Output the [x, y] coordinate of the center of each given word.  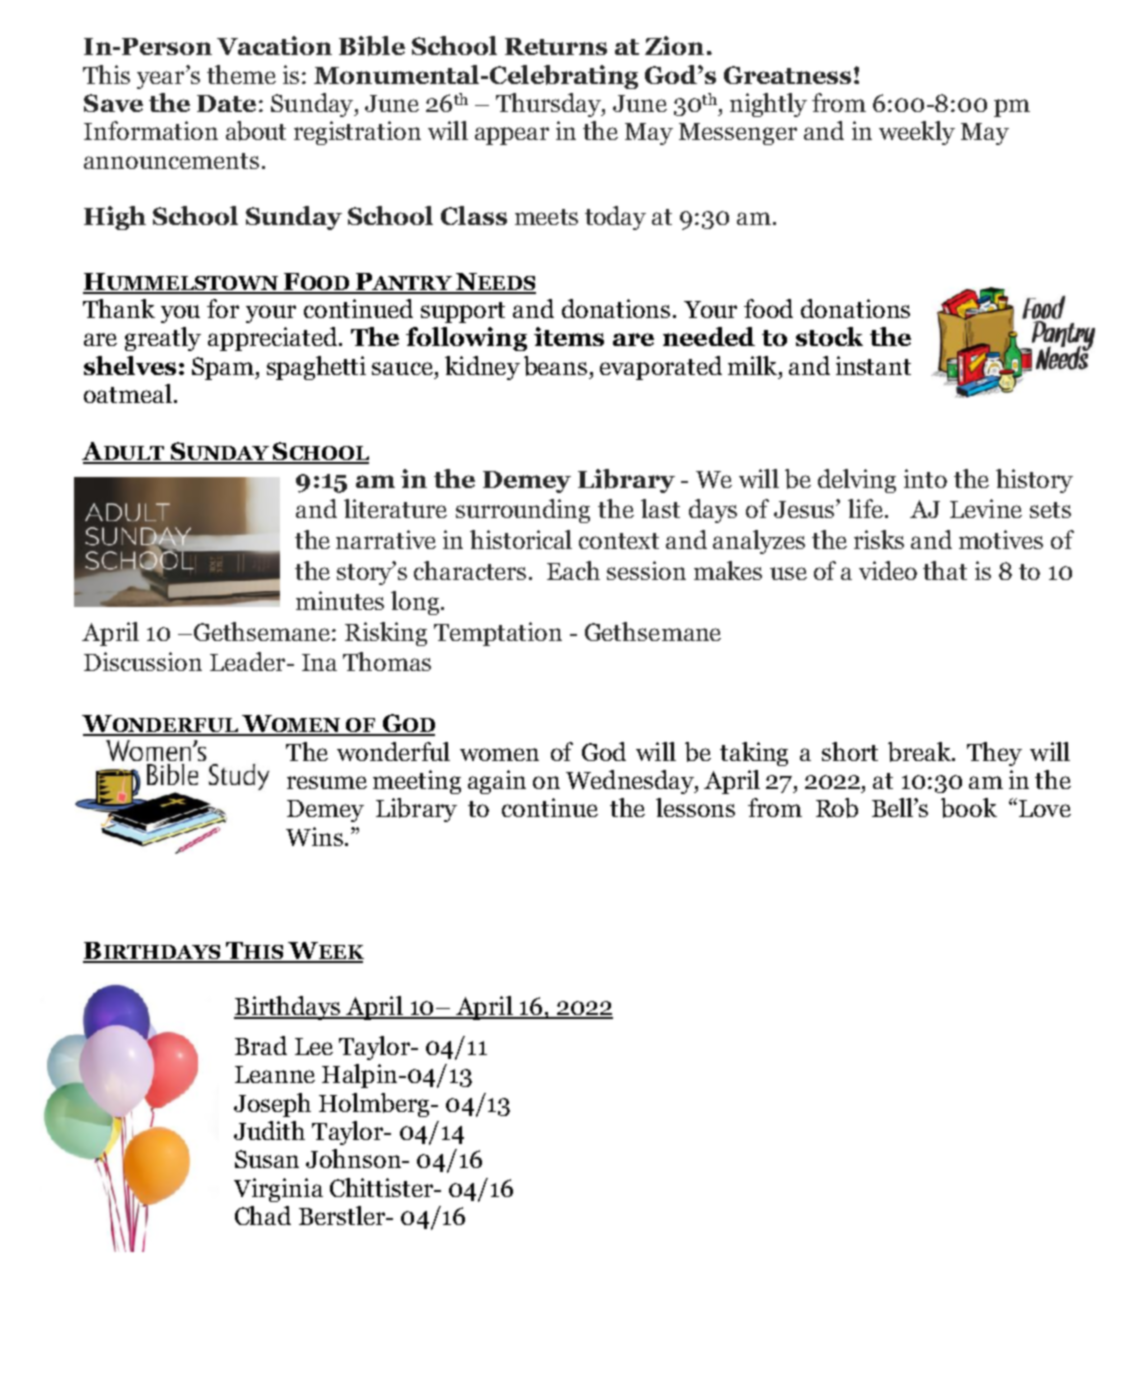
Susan [267, 1159]
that [945, 570]
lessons [695, 807]
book [969, 808]
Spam [224, 368]
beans [555, 366]
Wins [314, 836]
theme [241, 74]
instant [873, 365]
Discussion [143, 661]
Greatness [787, 75]
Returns [556, 46]
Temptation [498, 634]
